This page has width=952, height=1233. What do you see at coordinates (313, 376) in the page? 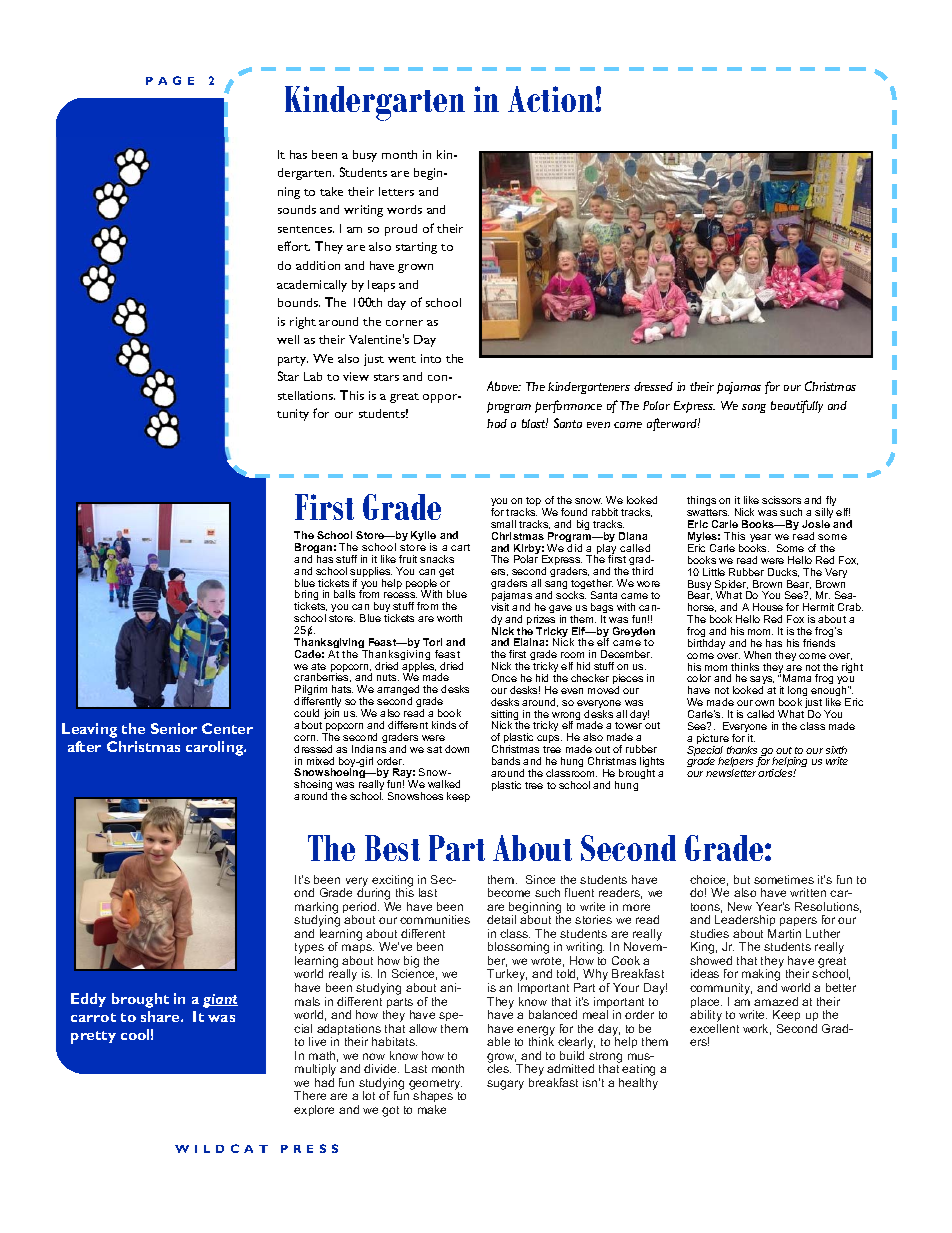
I see `Lab` at bounding box center [313, 376].
